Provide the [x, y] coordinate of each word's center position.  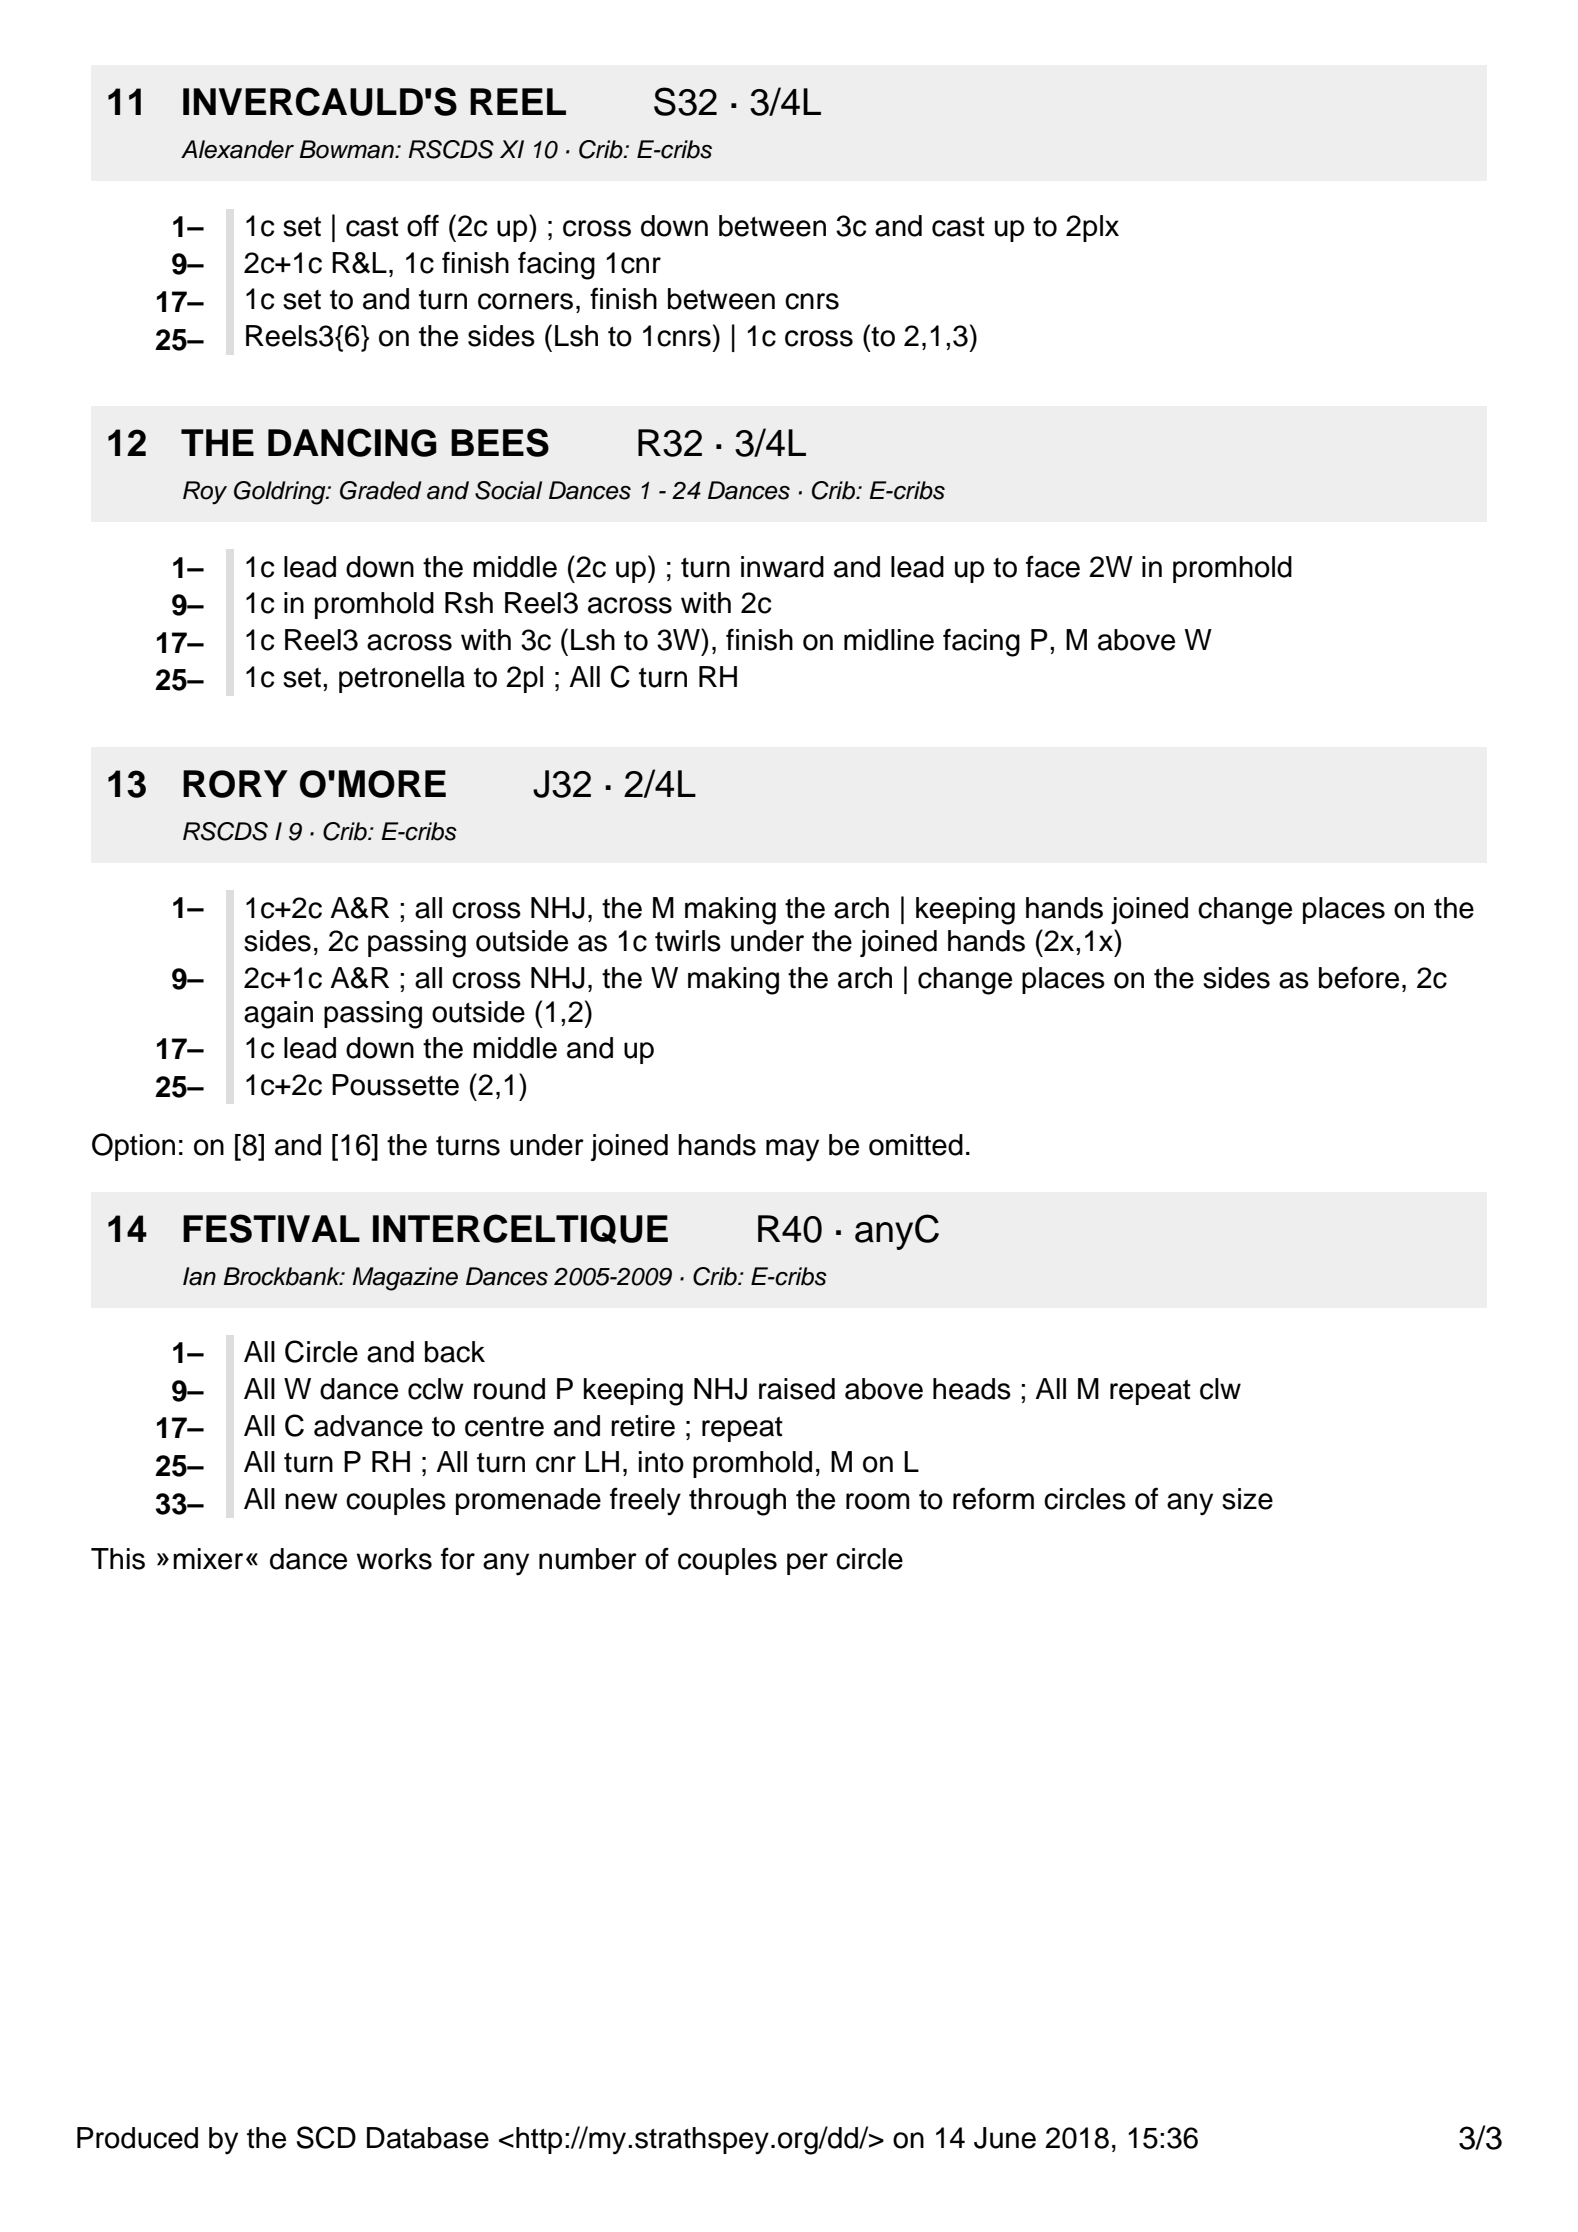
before [1359, 977]
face [1053, 566]
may [792, 1150]
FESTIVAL [271, 1228]
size [1247, 1499]
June [1005, 2138]
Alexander [237, 149]
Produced [137, 2138]
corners [525, 301]
